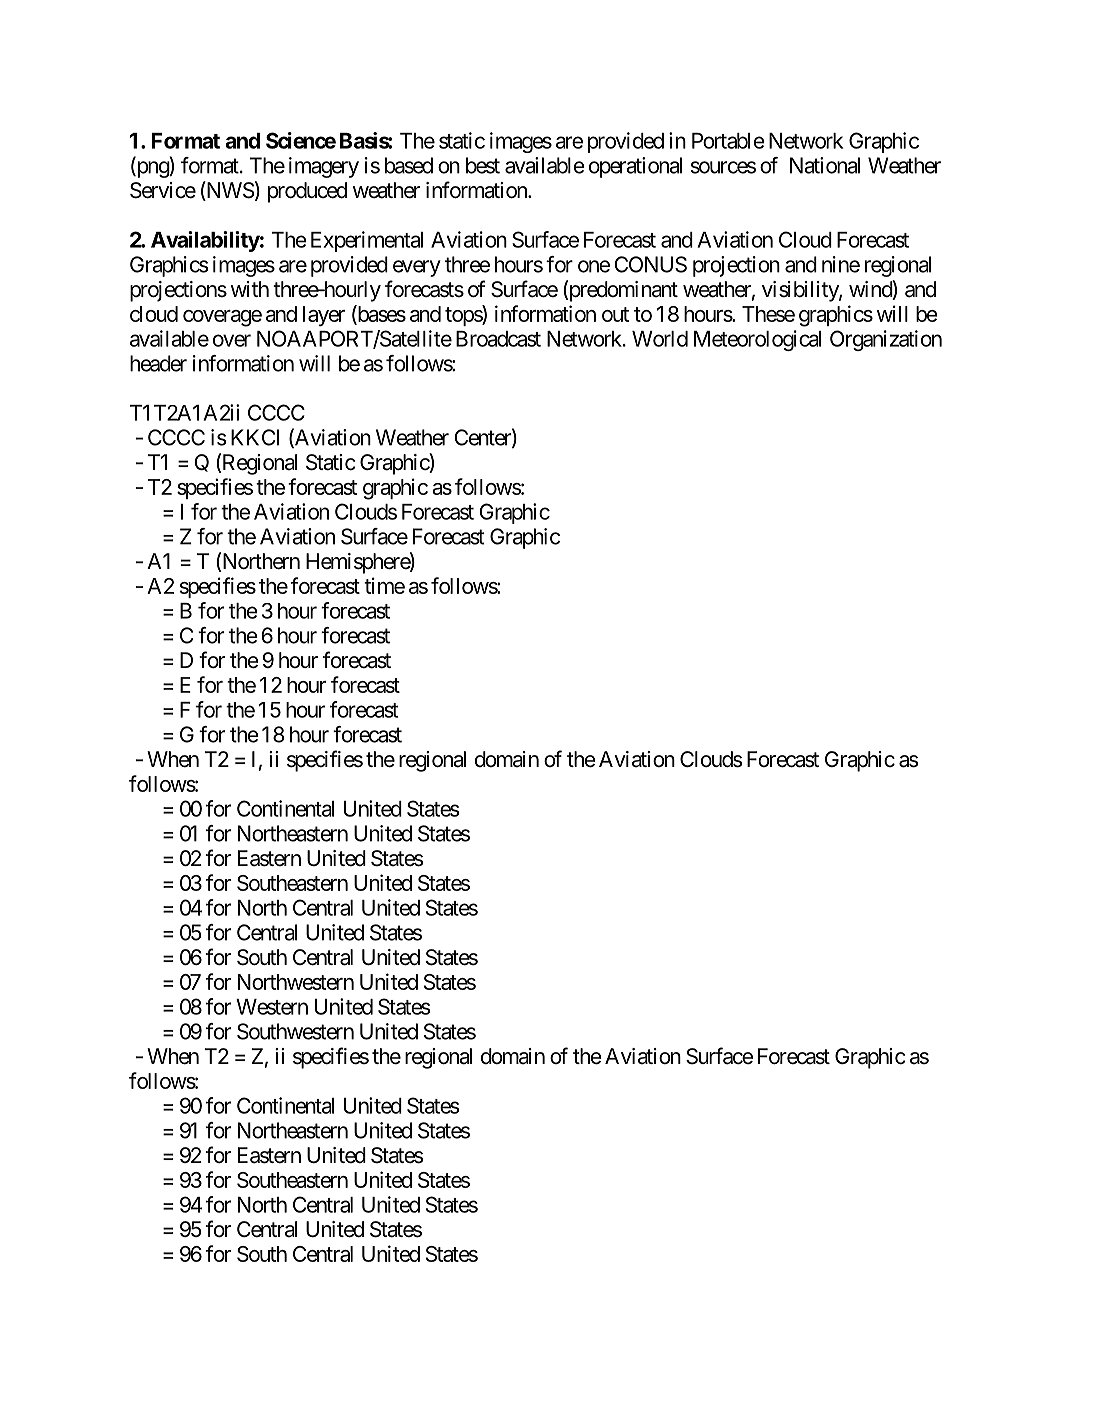  I want to click on header, so click(158, 363).
